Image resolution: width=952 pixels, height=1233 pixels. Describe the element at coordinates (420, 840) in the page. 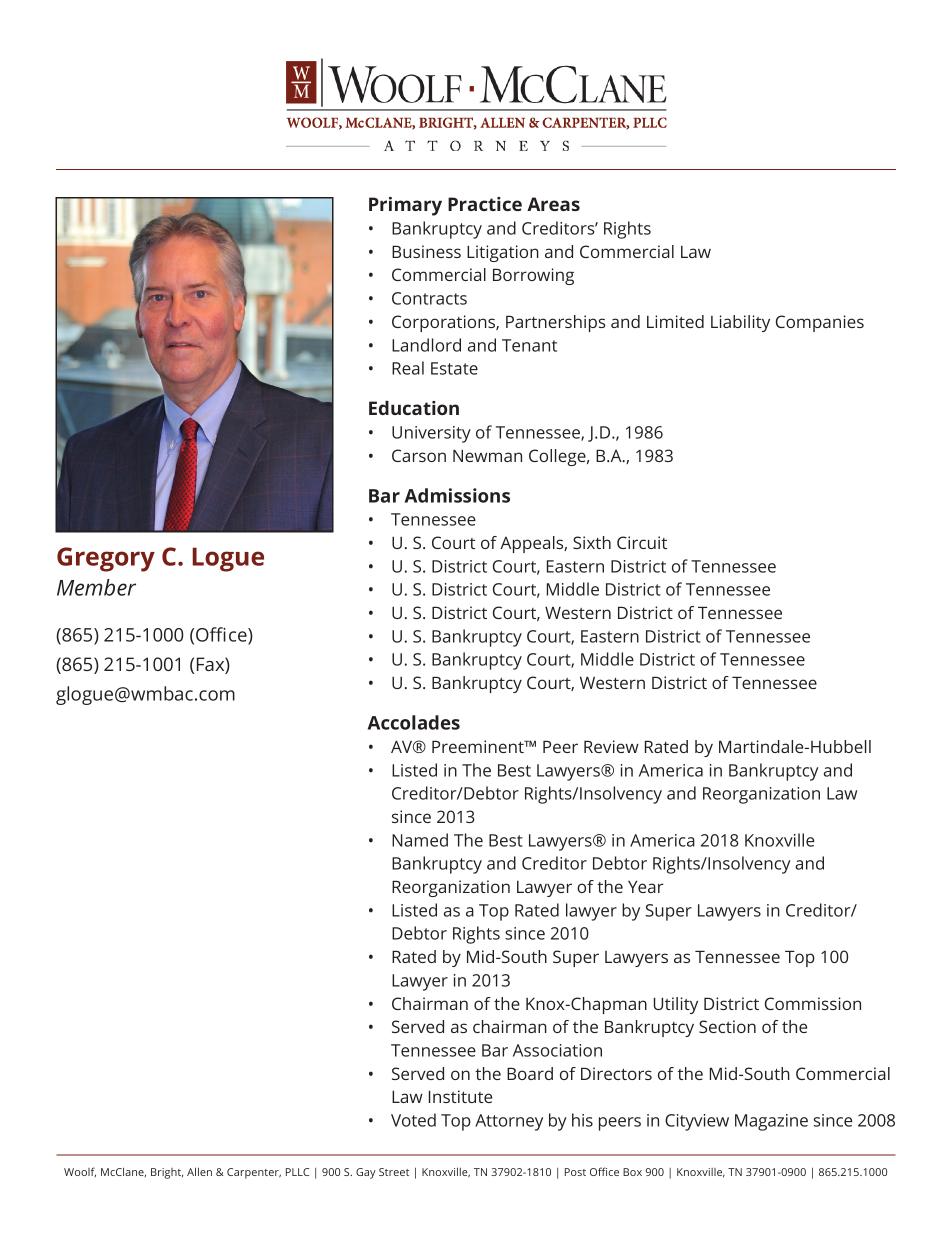

I see `Named` at that location.
